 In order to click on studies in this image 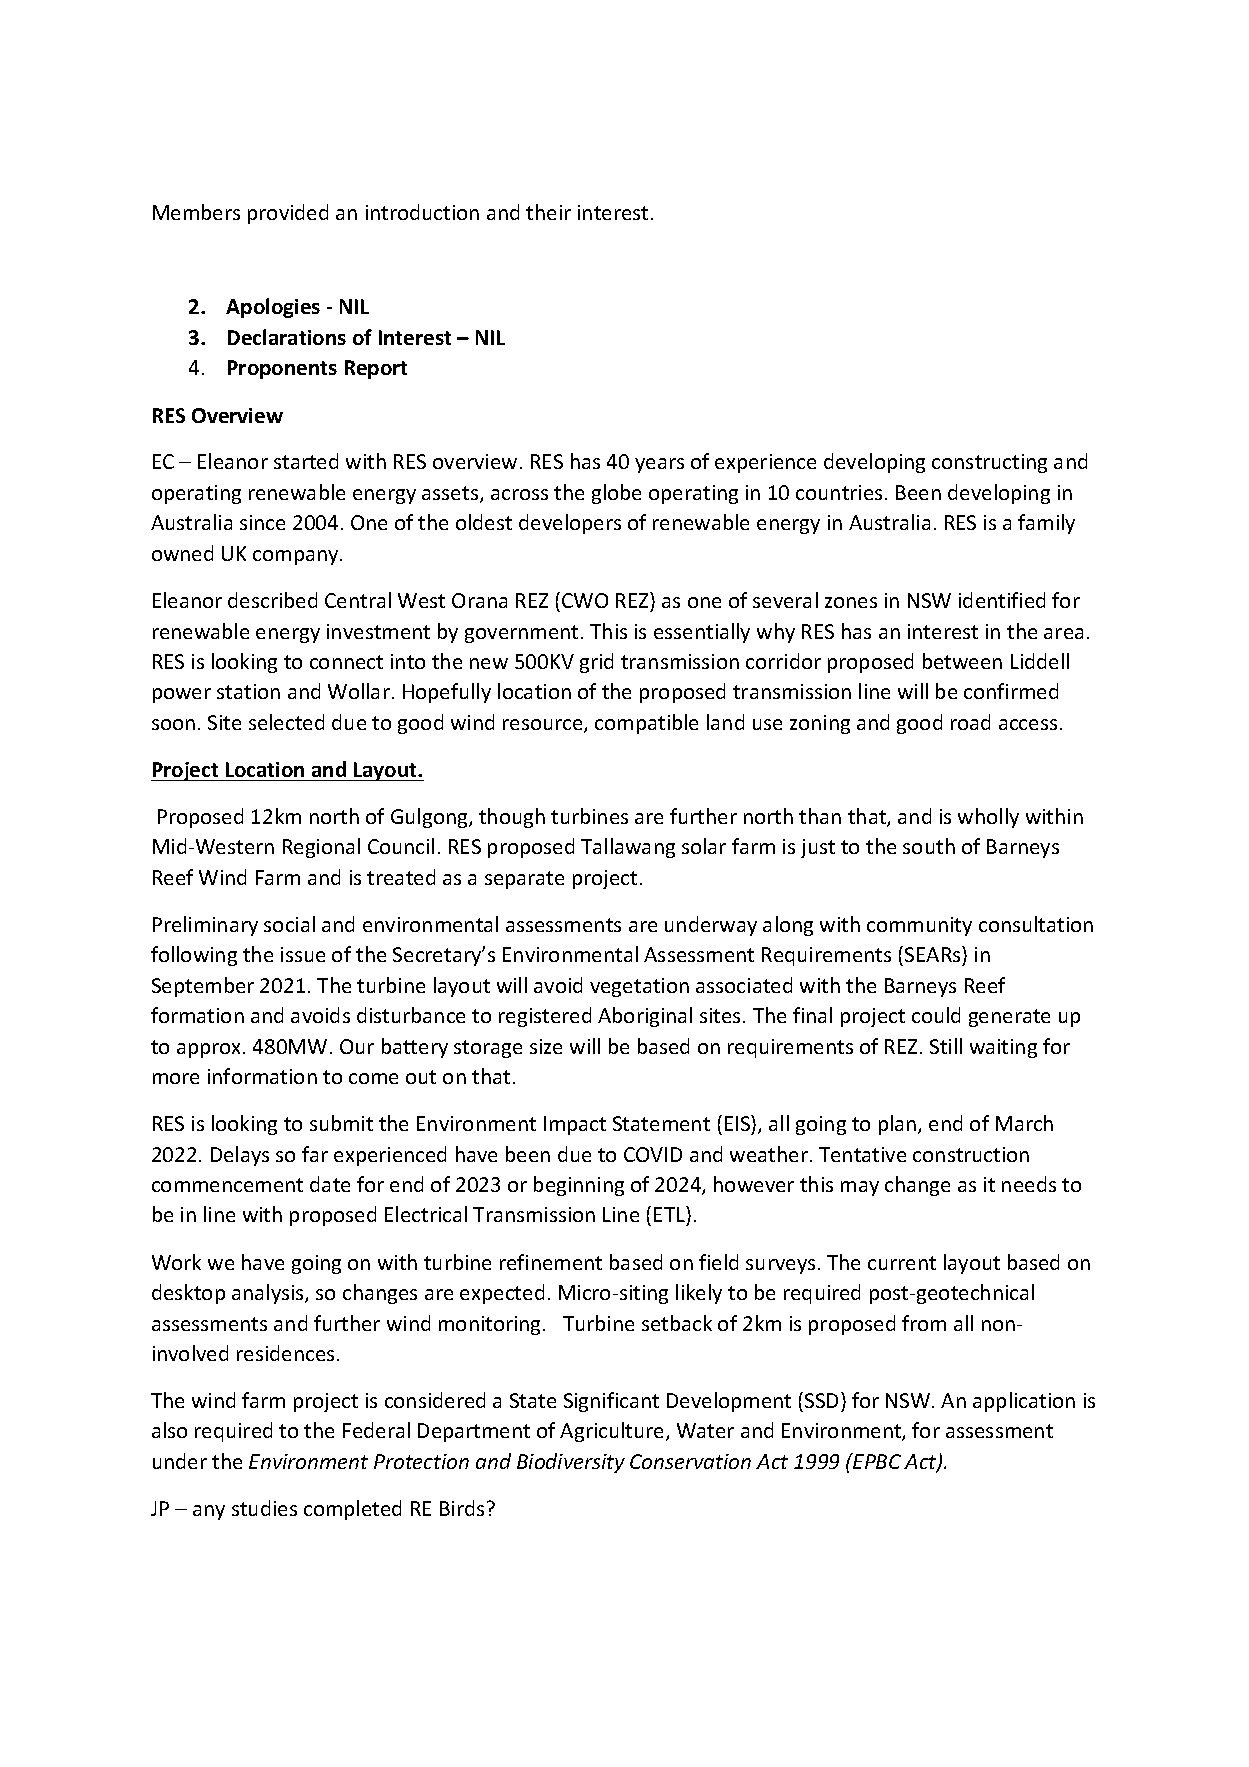, I will do `click(264, 1508)`.
